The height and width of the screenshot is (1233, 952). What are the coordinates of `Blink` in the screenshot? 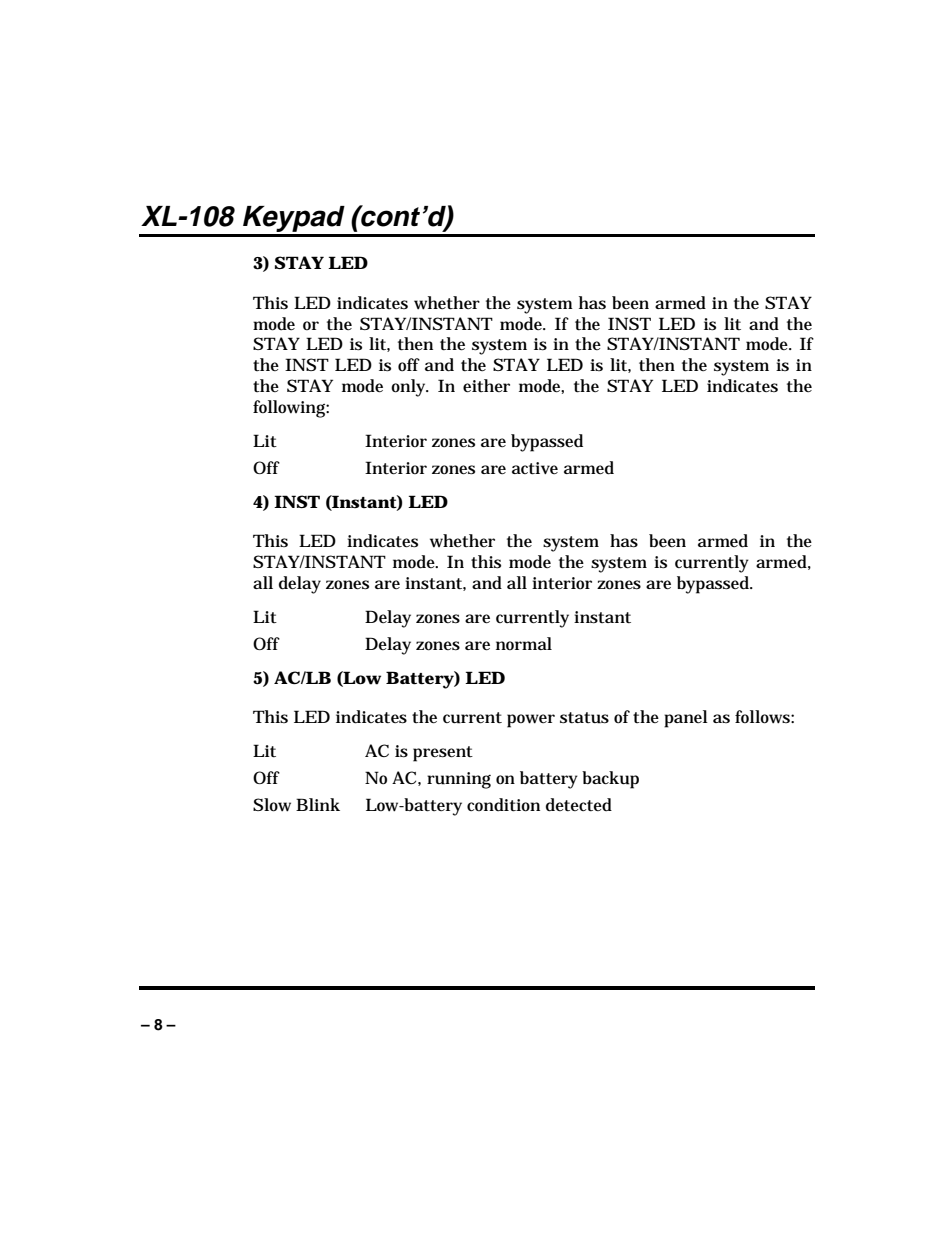 It's located at (318, 804).
